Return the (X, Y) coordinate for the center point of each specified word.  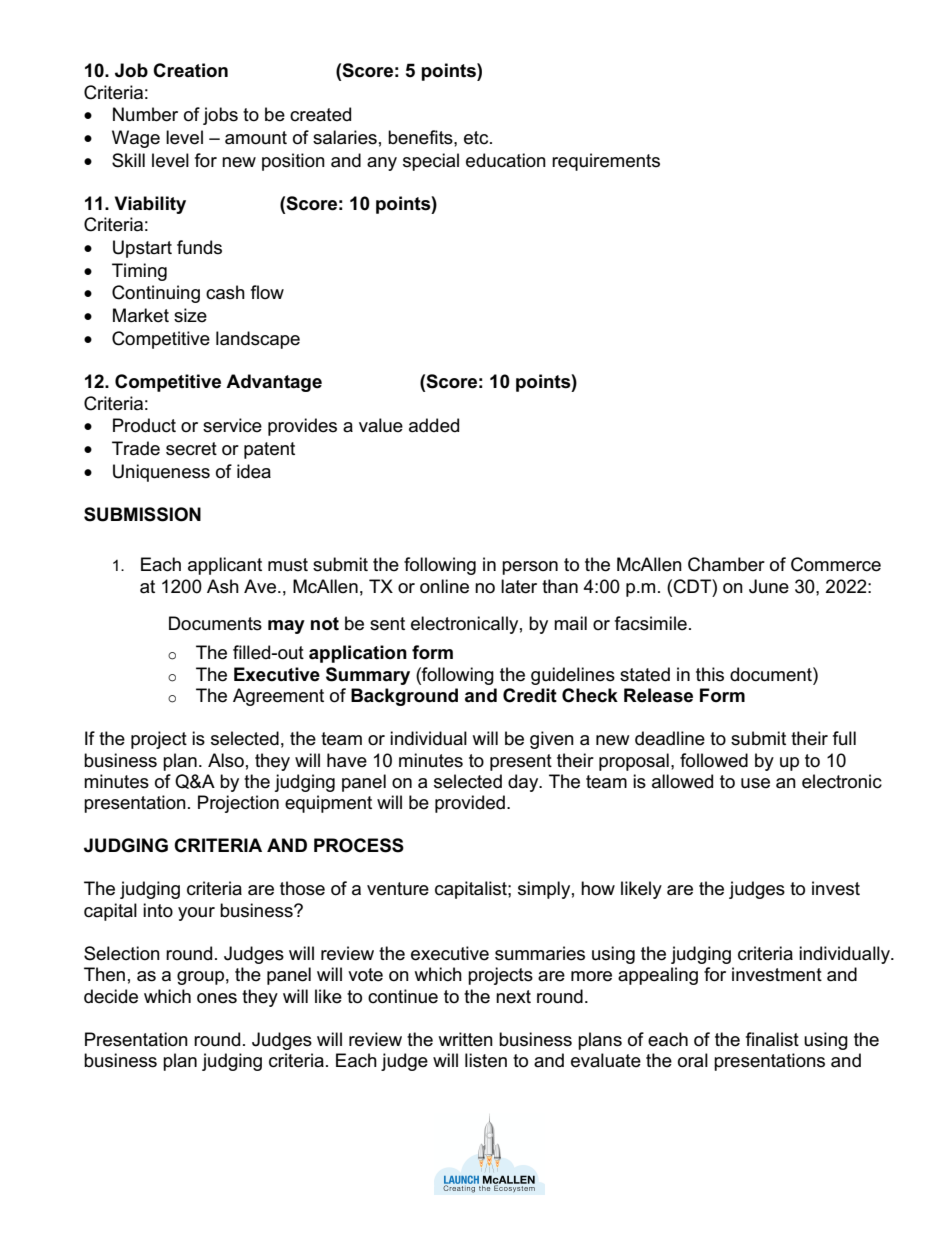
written (465, 1039)
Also (226, 760)
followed (714, 760)
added (434, 425)
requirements (606, 162)
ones (217, 998)
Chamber (726, 564)
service (232, 425)
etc (477, 138)
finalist (772, 1039)
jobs (220, 116)
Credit (530, 695)
